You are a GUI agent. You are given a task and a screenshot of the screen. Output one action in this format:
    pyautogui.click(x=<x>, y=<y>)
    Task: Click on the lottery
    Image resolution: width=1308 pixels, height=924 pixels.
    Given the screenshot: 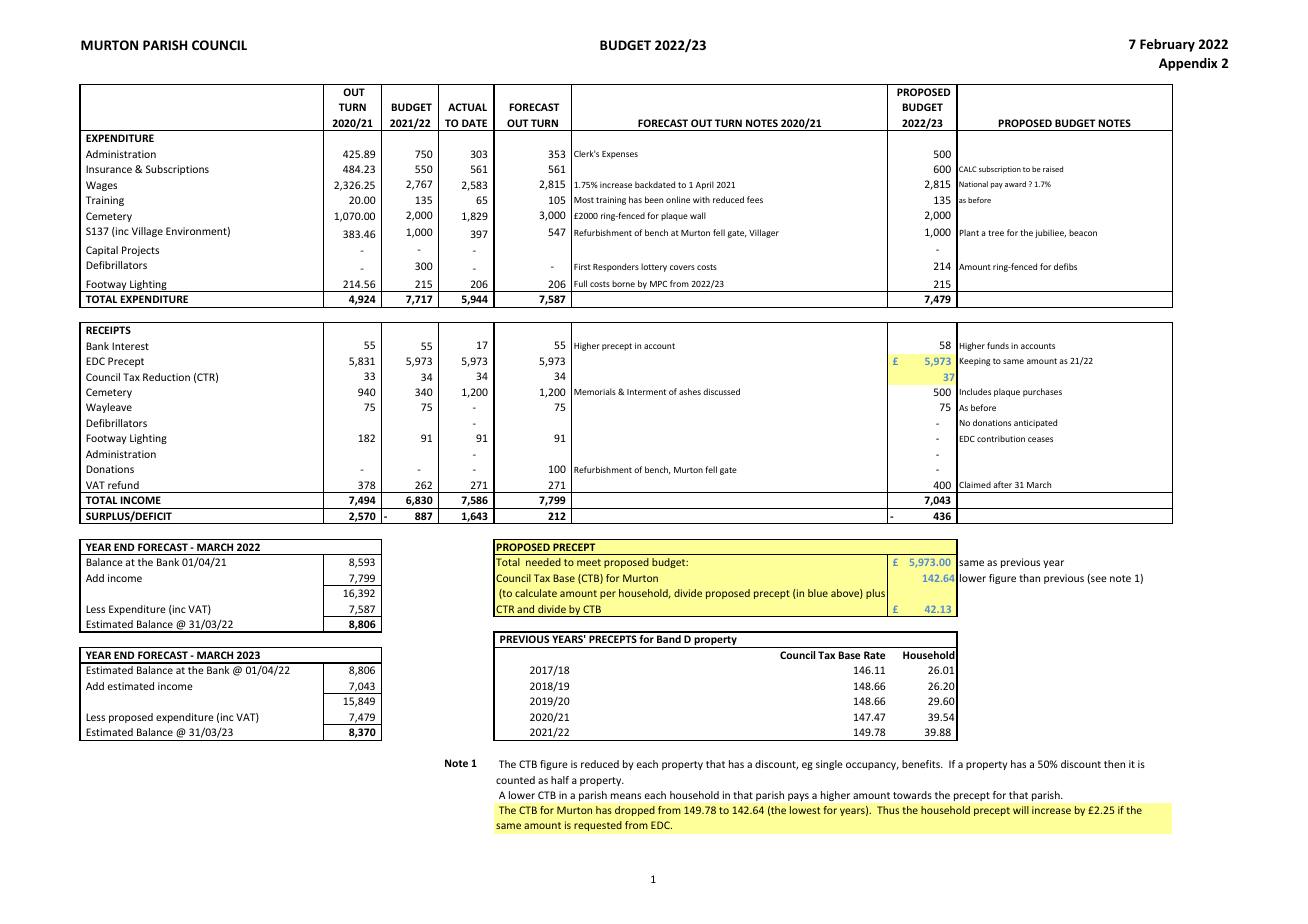 What is the action you would take?
    pyautogui.click(x=654, y=267)
